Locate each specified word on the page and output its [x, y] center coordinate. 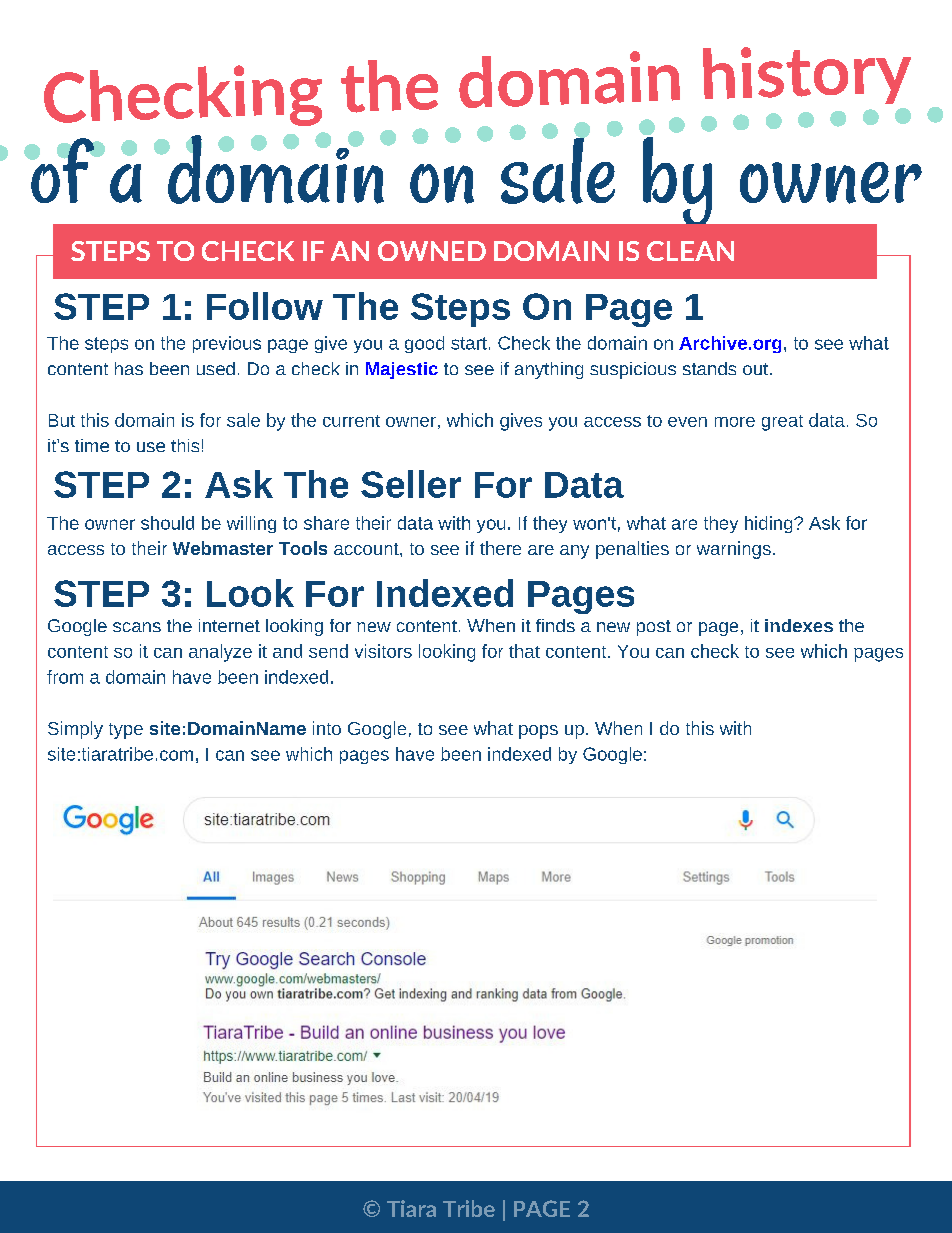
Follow [265, 306]
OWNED [432, 251]
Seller [411, 484]
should [167, 523]
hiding [770, 524]
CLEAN [690, 251]
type [126, 731]
